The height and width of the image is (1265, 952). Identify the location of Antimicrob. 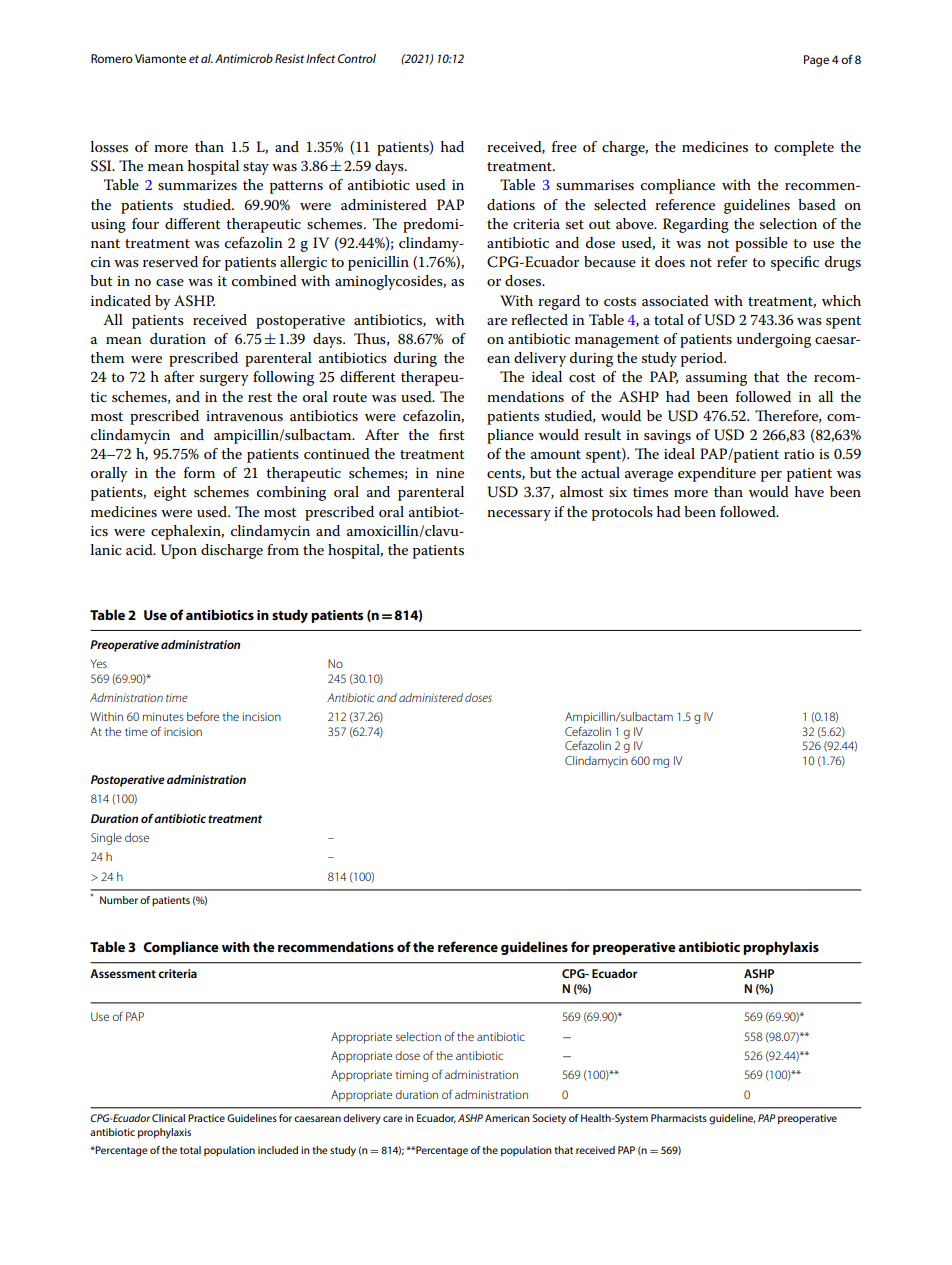
(244, 58).
